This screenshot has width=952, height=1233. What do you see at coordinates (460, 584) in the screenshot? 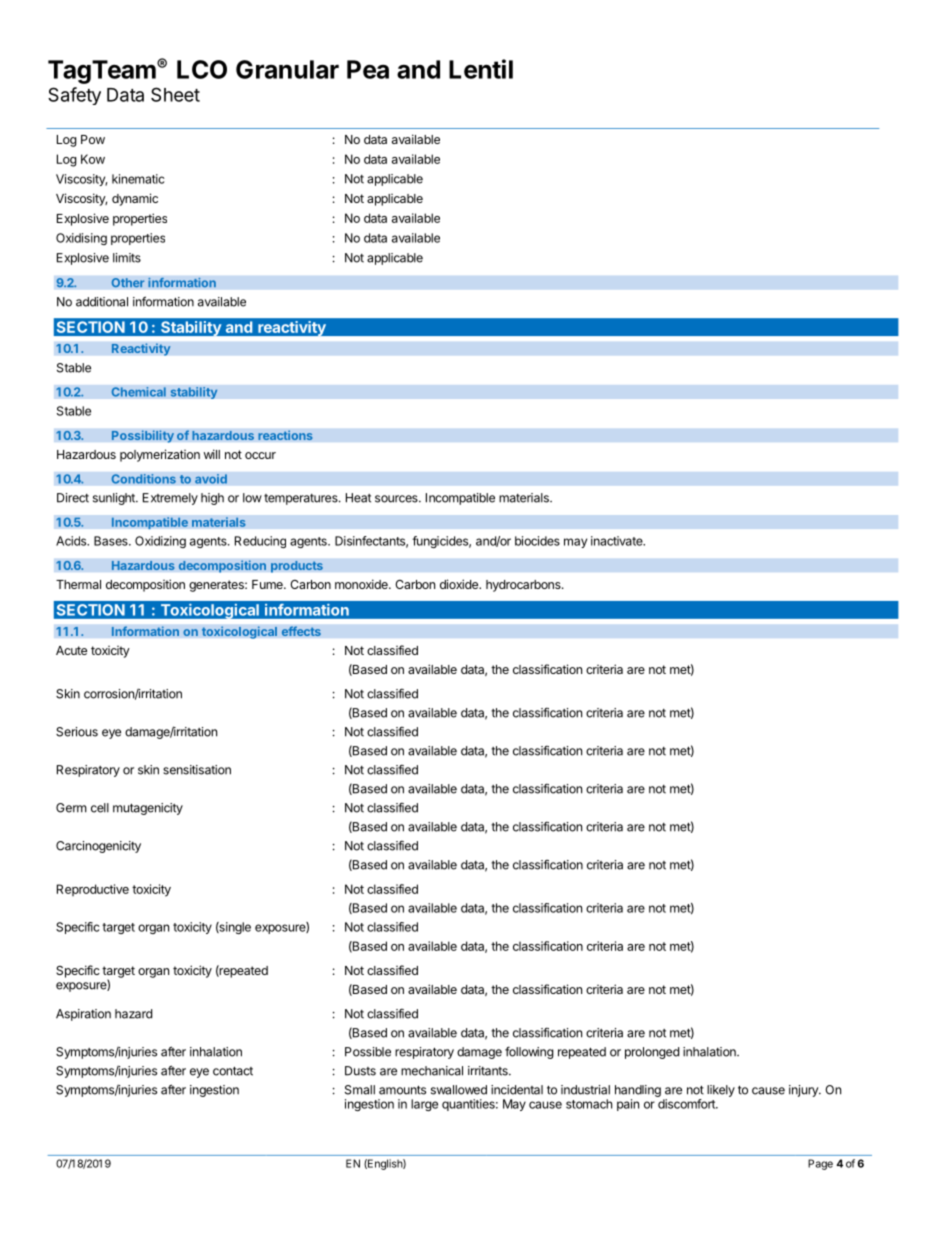
I see `dioxide` at bounding box center [460, 584].
